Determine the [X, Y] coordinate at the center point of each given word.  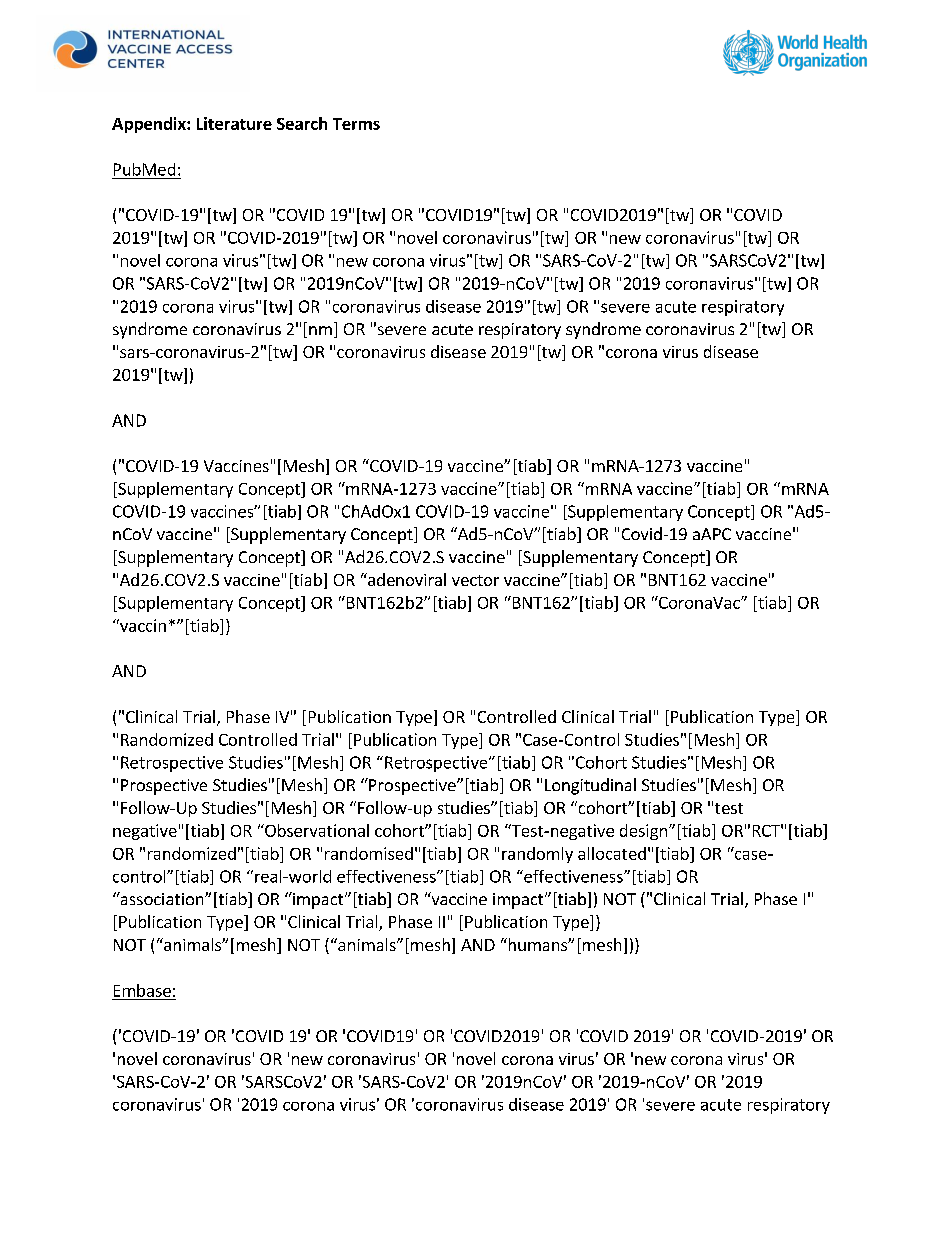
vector [475, 580]
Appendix [150, 125]
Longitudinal [590, 786]
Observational [316, 830]
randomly [537, 855]
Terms [356, 124]
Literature [234, 123]
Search [302, 123]
